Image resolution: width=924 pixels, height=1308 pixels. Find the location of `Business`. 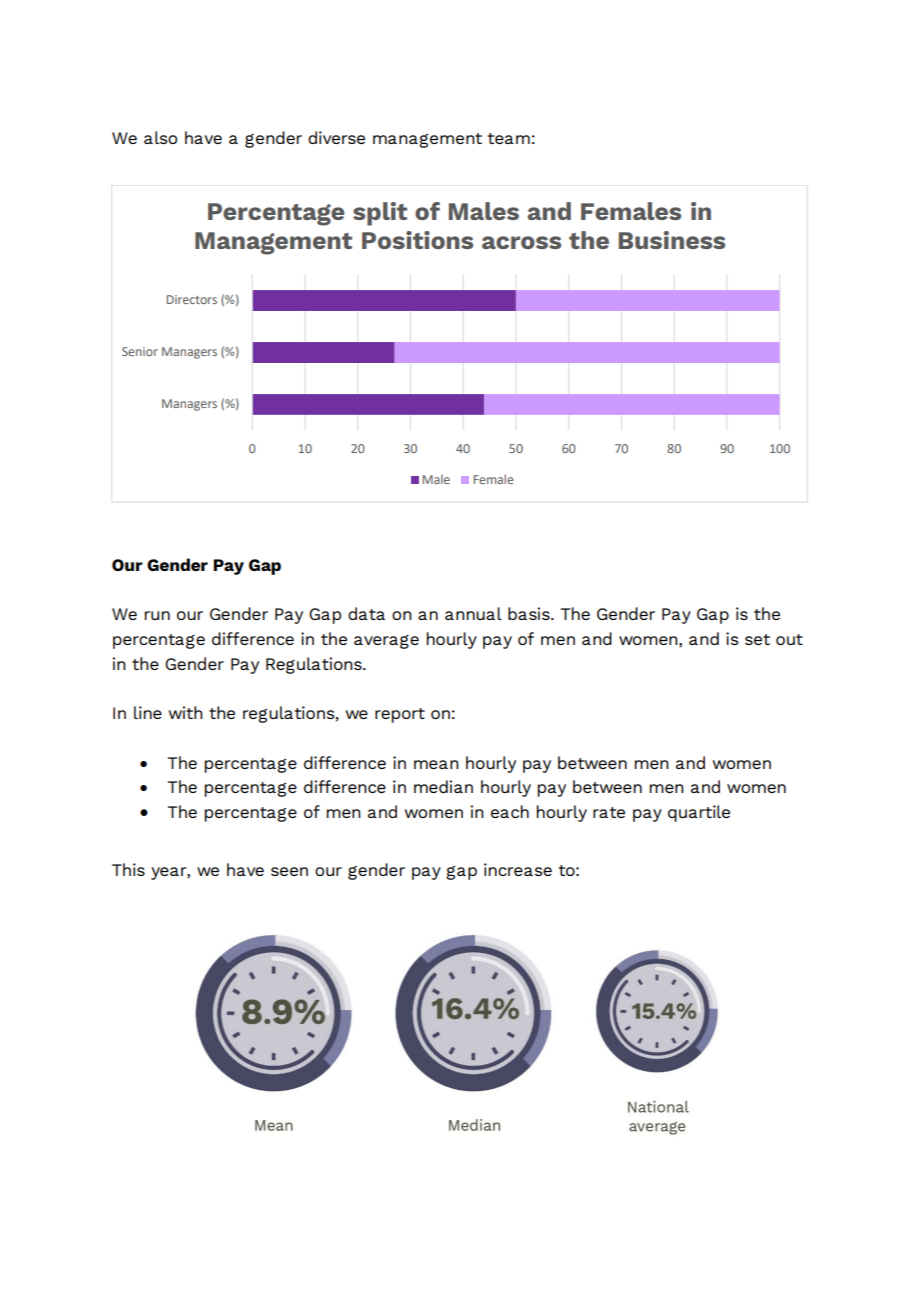

Business is located at coordinates (672, 240).
